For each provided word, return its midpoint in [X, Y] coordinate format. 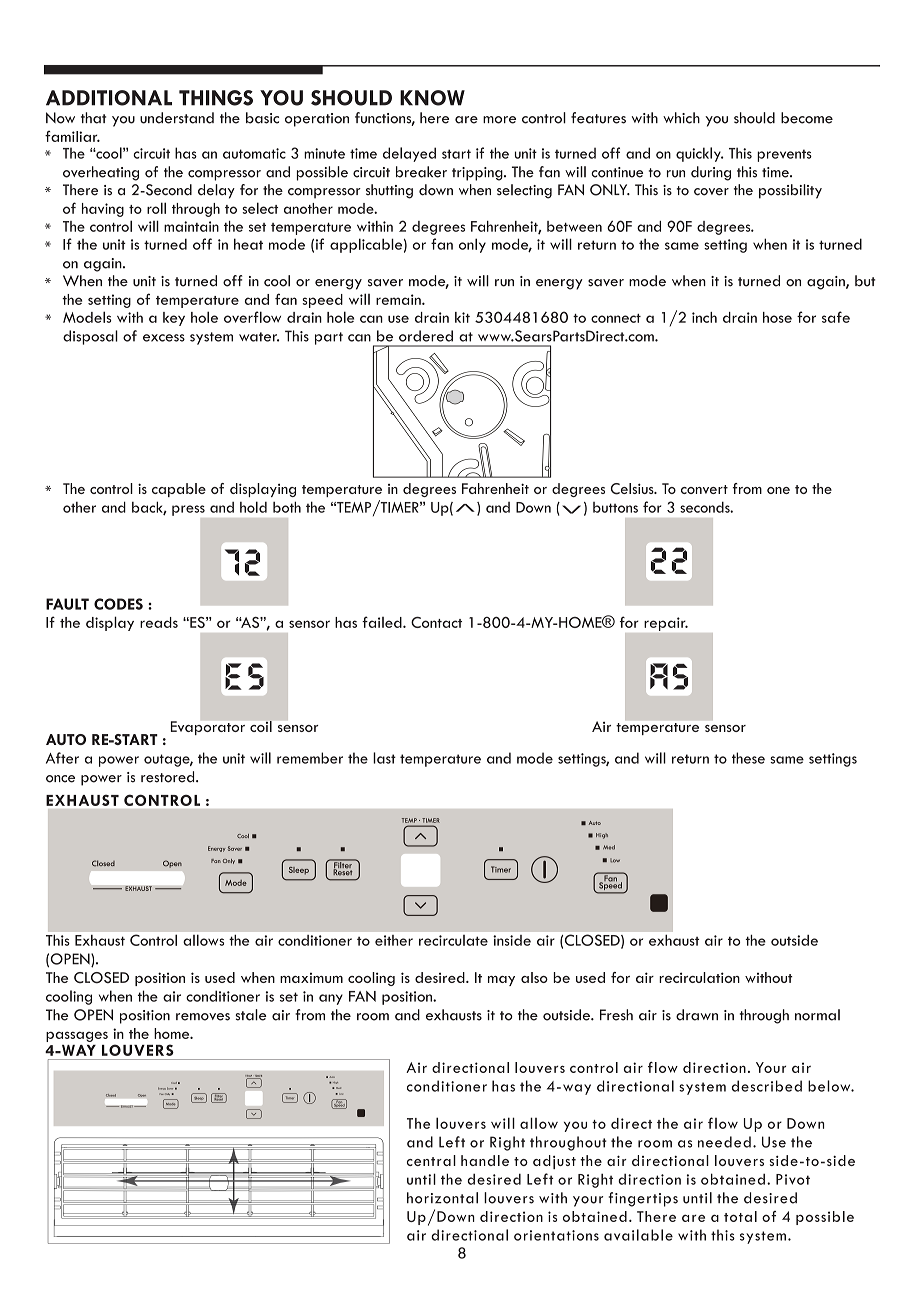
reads [159, 622]
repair [666, 624]
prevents [784, 155]
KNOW [432, 98]
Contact [436, 622]
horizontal [442, 1198]
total [740, 1216]
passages [77, 1036]
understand [177, 118]
